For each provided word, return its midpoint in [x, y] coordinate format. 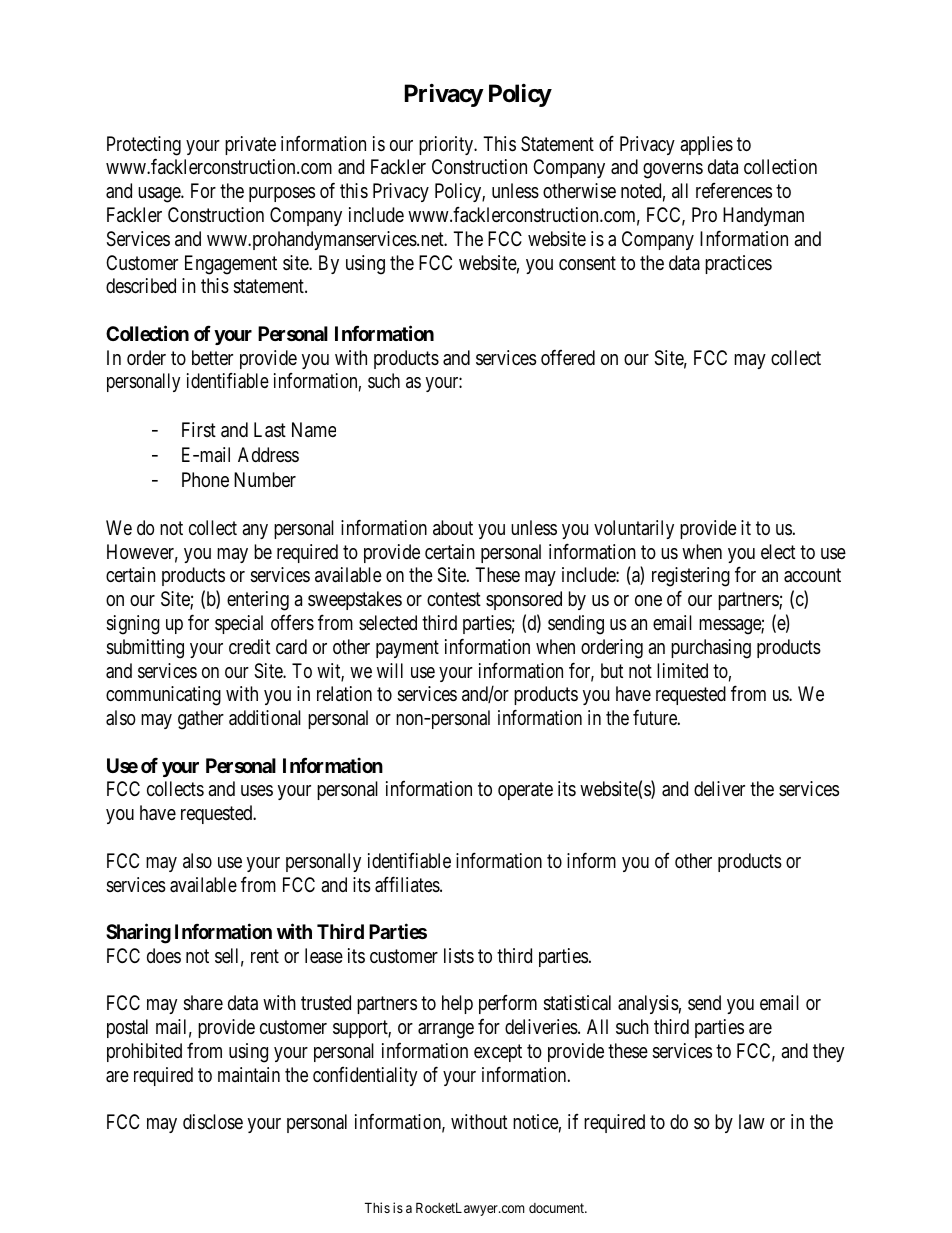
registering [691, 577]
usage [160, 195]
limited [682, 670]
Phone [205, 479]
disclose [213, 1121]
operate [525, 791]
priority [447, 145]
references [734, 191]
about [453, 527]
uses [257, 791]
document [558, 1208]
